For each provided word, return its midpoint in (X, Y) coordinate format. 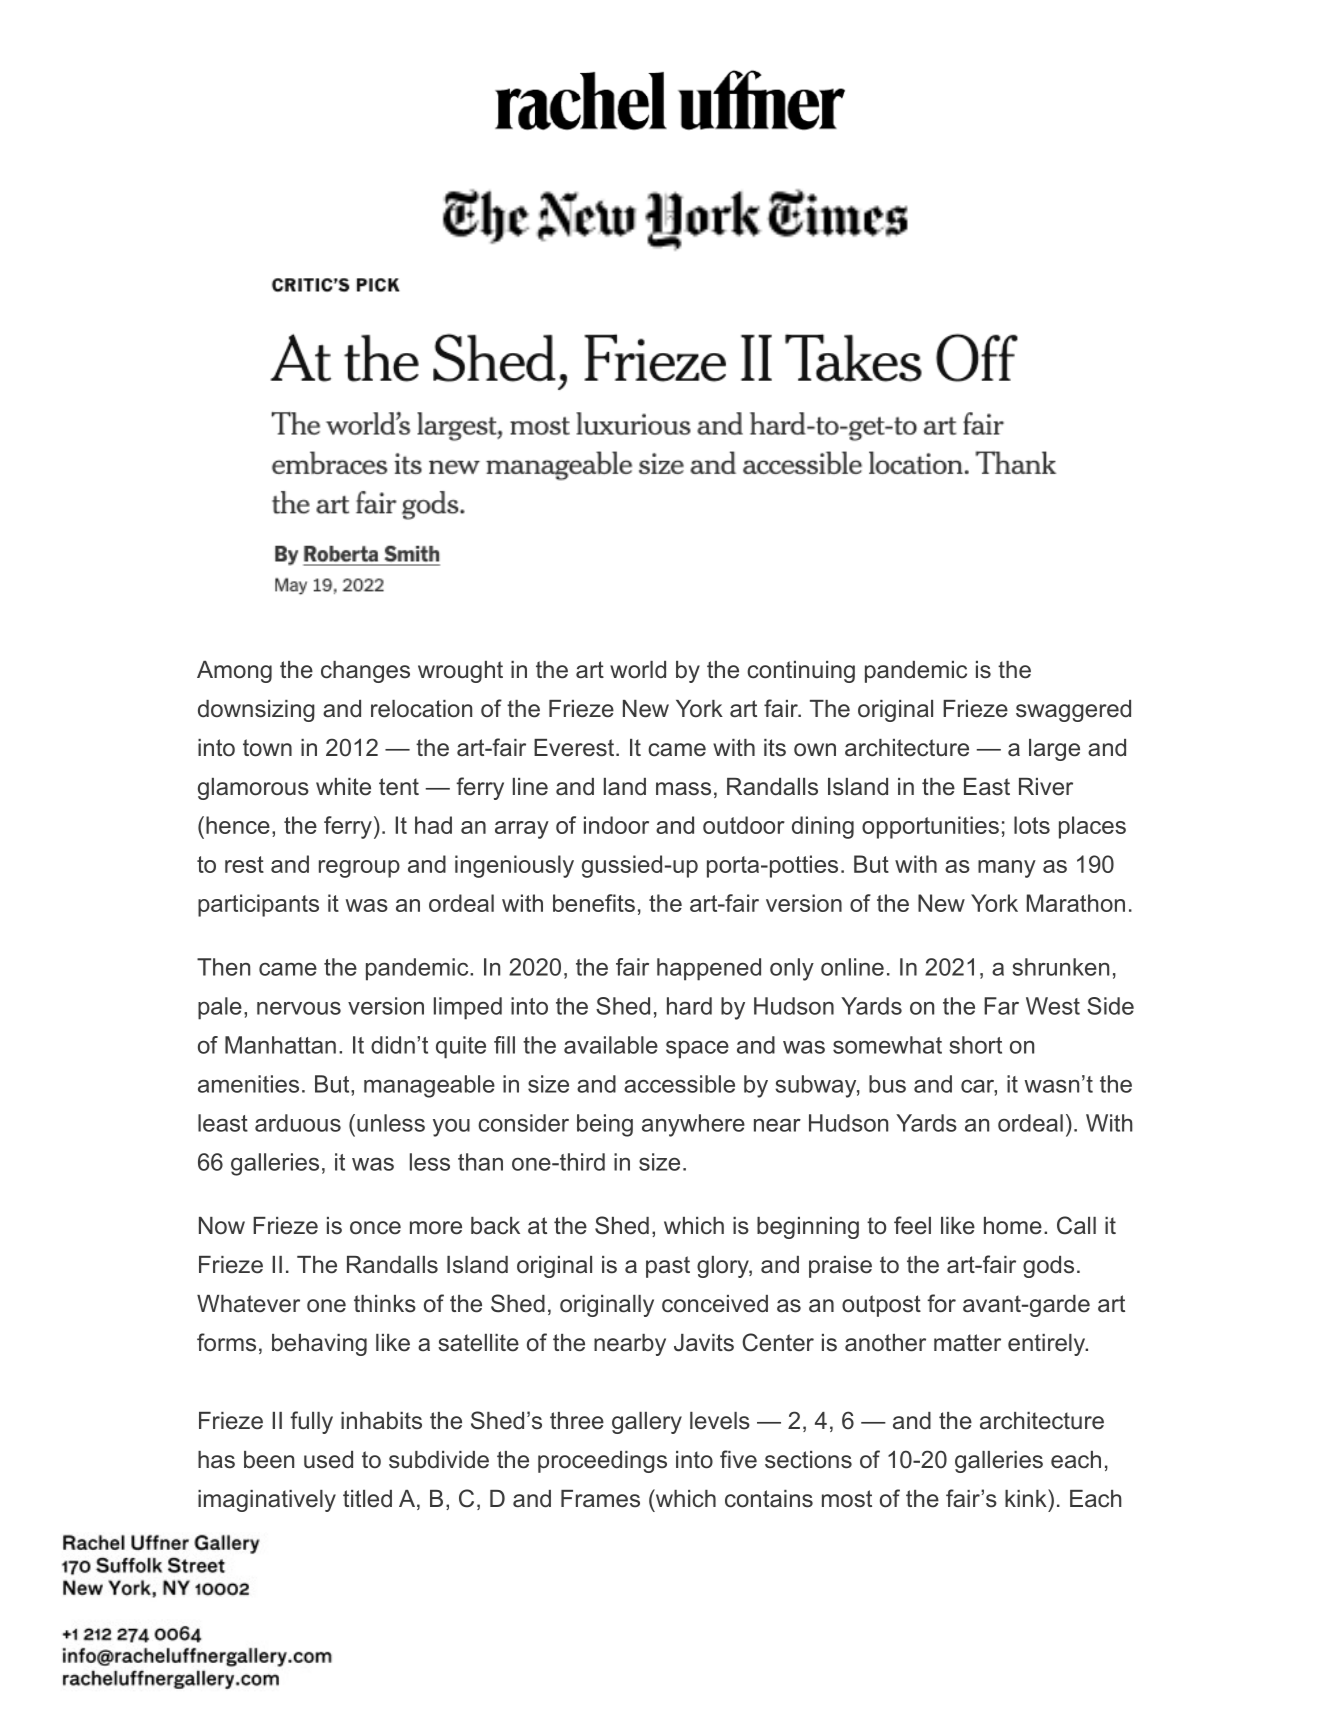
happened (709, 969)
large (1054, 750)
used (328, 1460)
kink (1027, 1498)
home (1013, 1226)
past (668, 1267)
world (638, 670)
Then (223, 967)
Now (222, 1226)
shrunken (1060, 967)
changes (365, 672)
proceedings (602, 1462)
